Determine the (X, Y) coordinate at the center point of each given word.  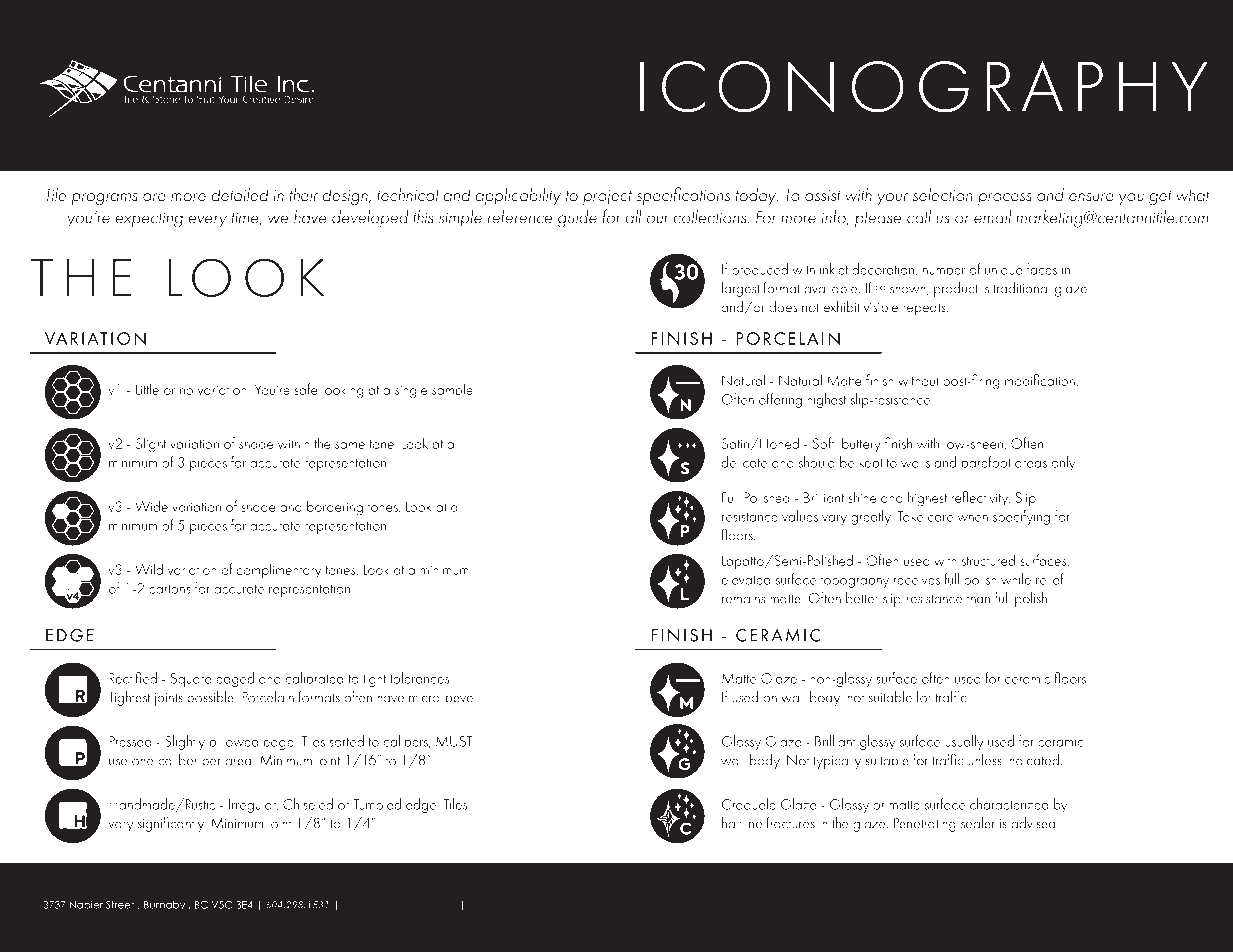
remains (743, 599)
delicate (744, 462)
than (978, 598)
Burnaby (164, 906)
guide (577, 219)
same (350, 445)
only (1064, 463)
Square (191, 680)
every (208, 221)
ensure (1091, 197)
